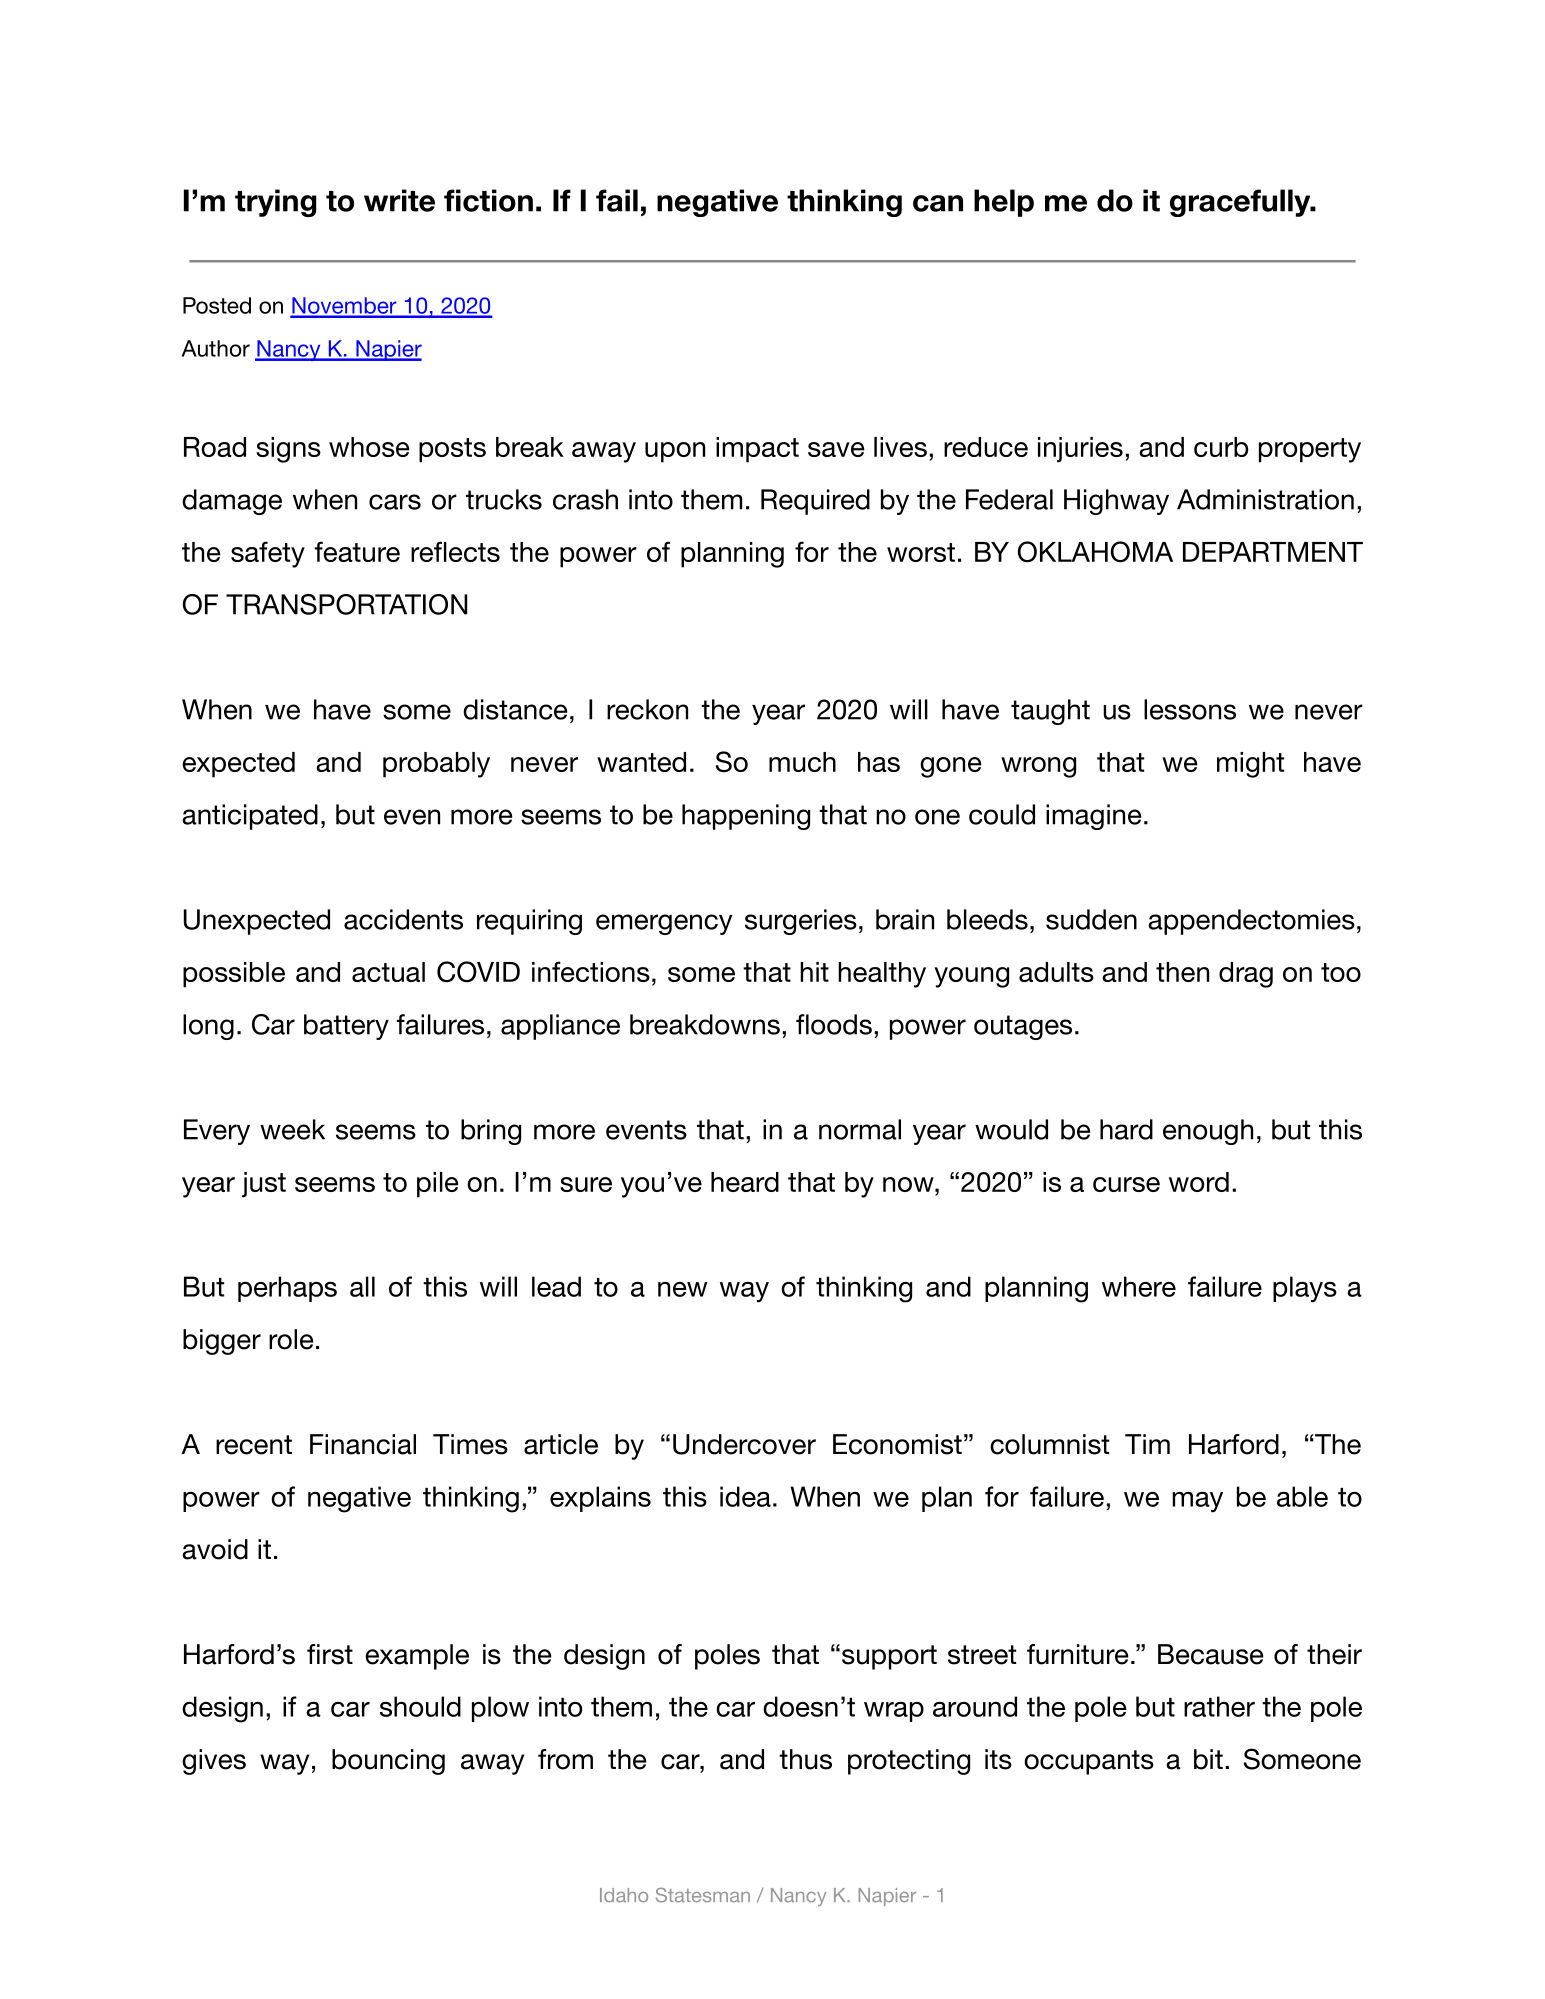 The image size is (1545, 1999). What do you see at coordinates (1004, 203) in the screenshot?
I see `help` at bounding box center [1004, 203].
